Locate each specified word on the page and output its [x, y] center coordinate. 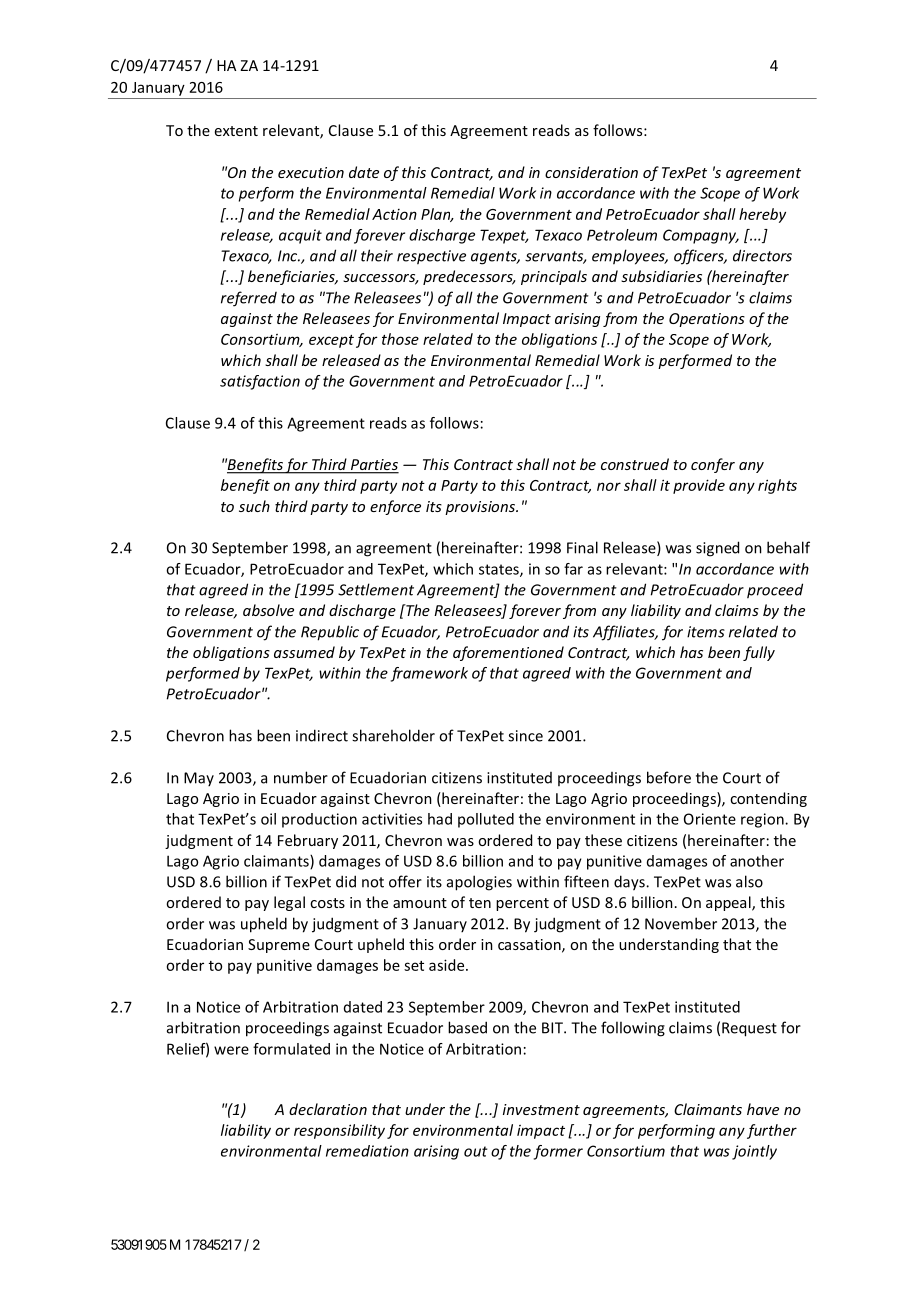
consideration [591, 172]
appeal [729, 903]
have [763, 1109]
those [400, 339]
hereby [762, 215]
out [476, 1151]
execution [311, 172]
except [331, 341]
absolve [268, 610]
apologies [479, 883]
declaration [328, 1109]
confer [713, 465]
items [706, 632]
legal [289, 903]
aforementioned [508, 653]
